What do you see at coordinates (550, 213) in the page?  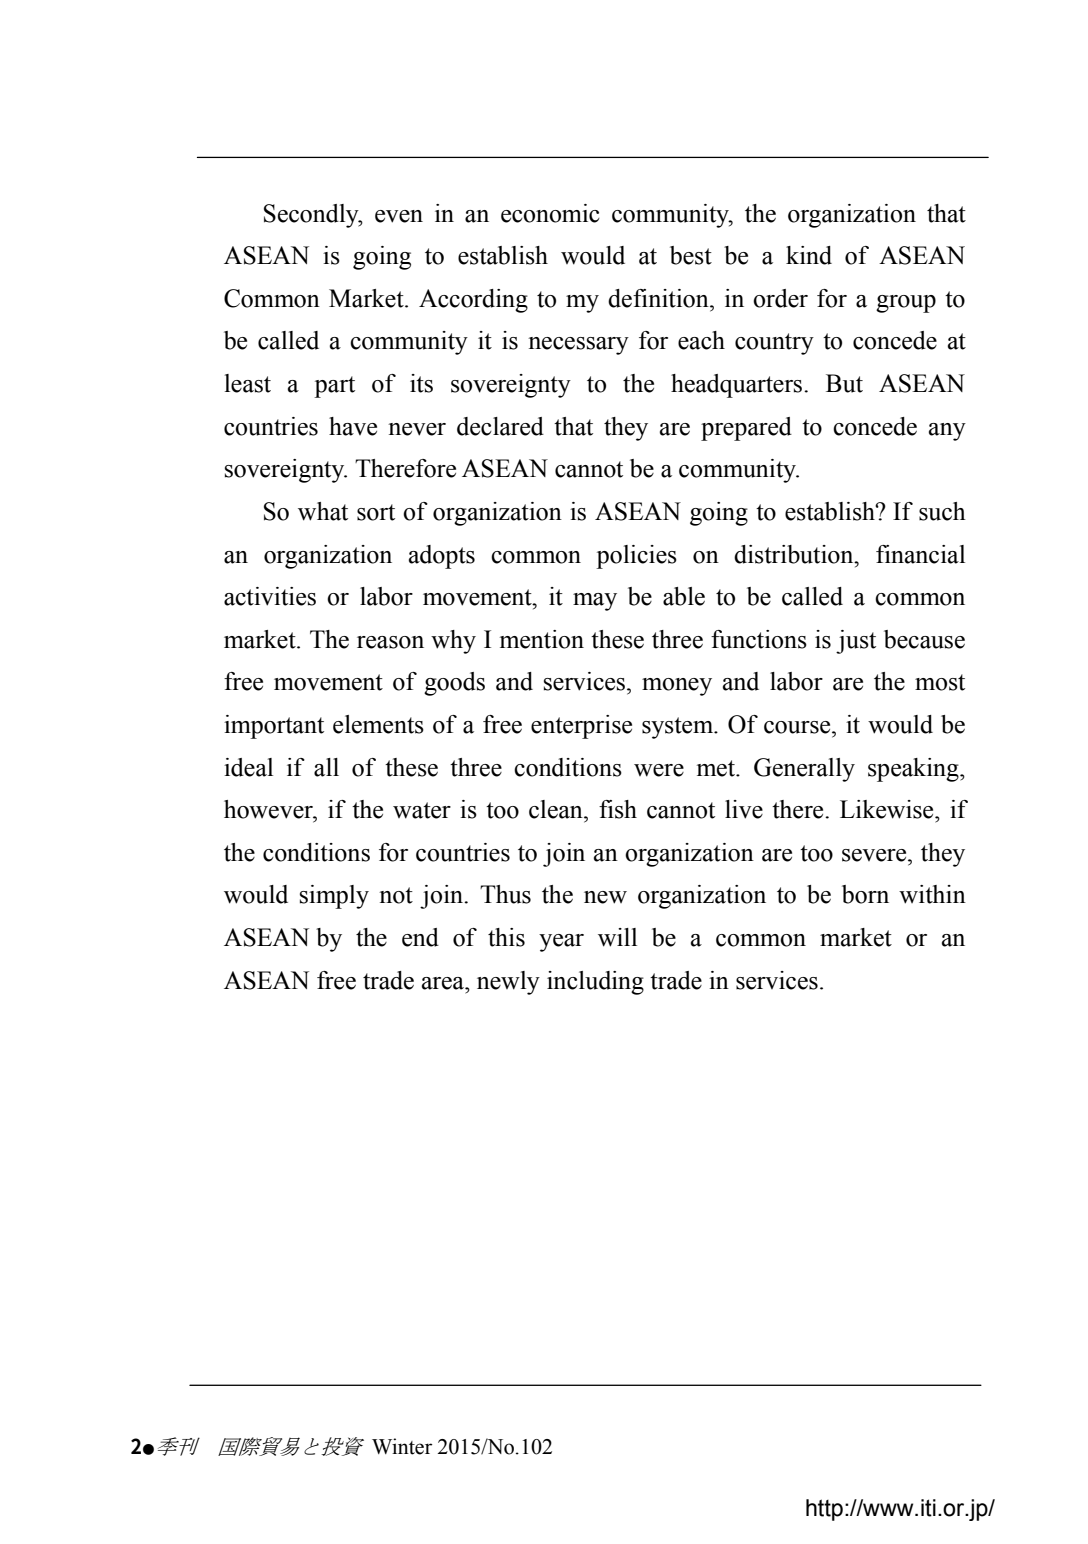 I see `economic` at bounding box center [550, 213].
